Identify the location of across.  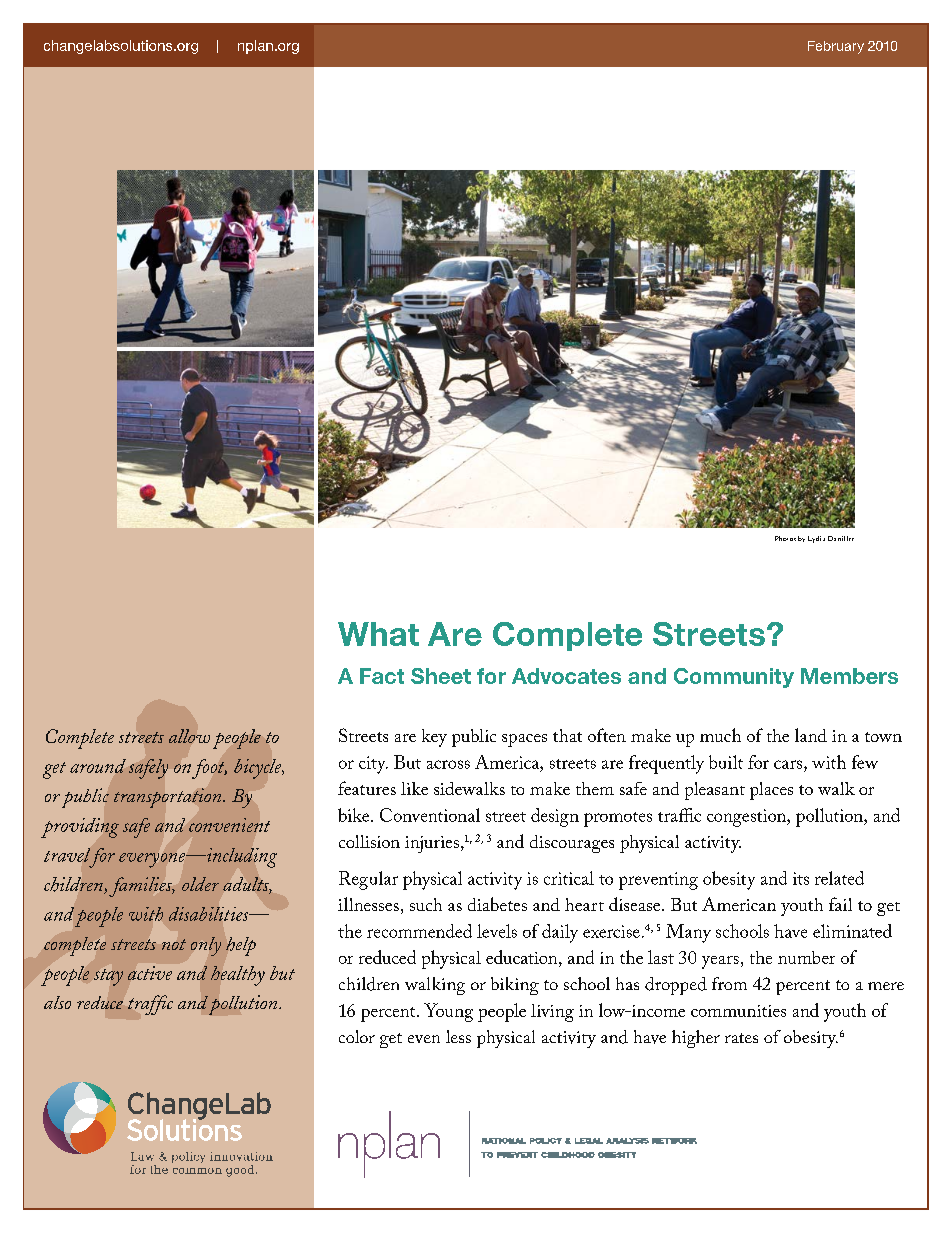
(448, 764).
